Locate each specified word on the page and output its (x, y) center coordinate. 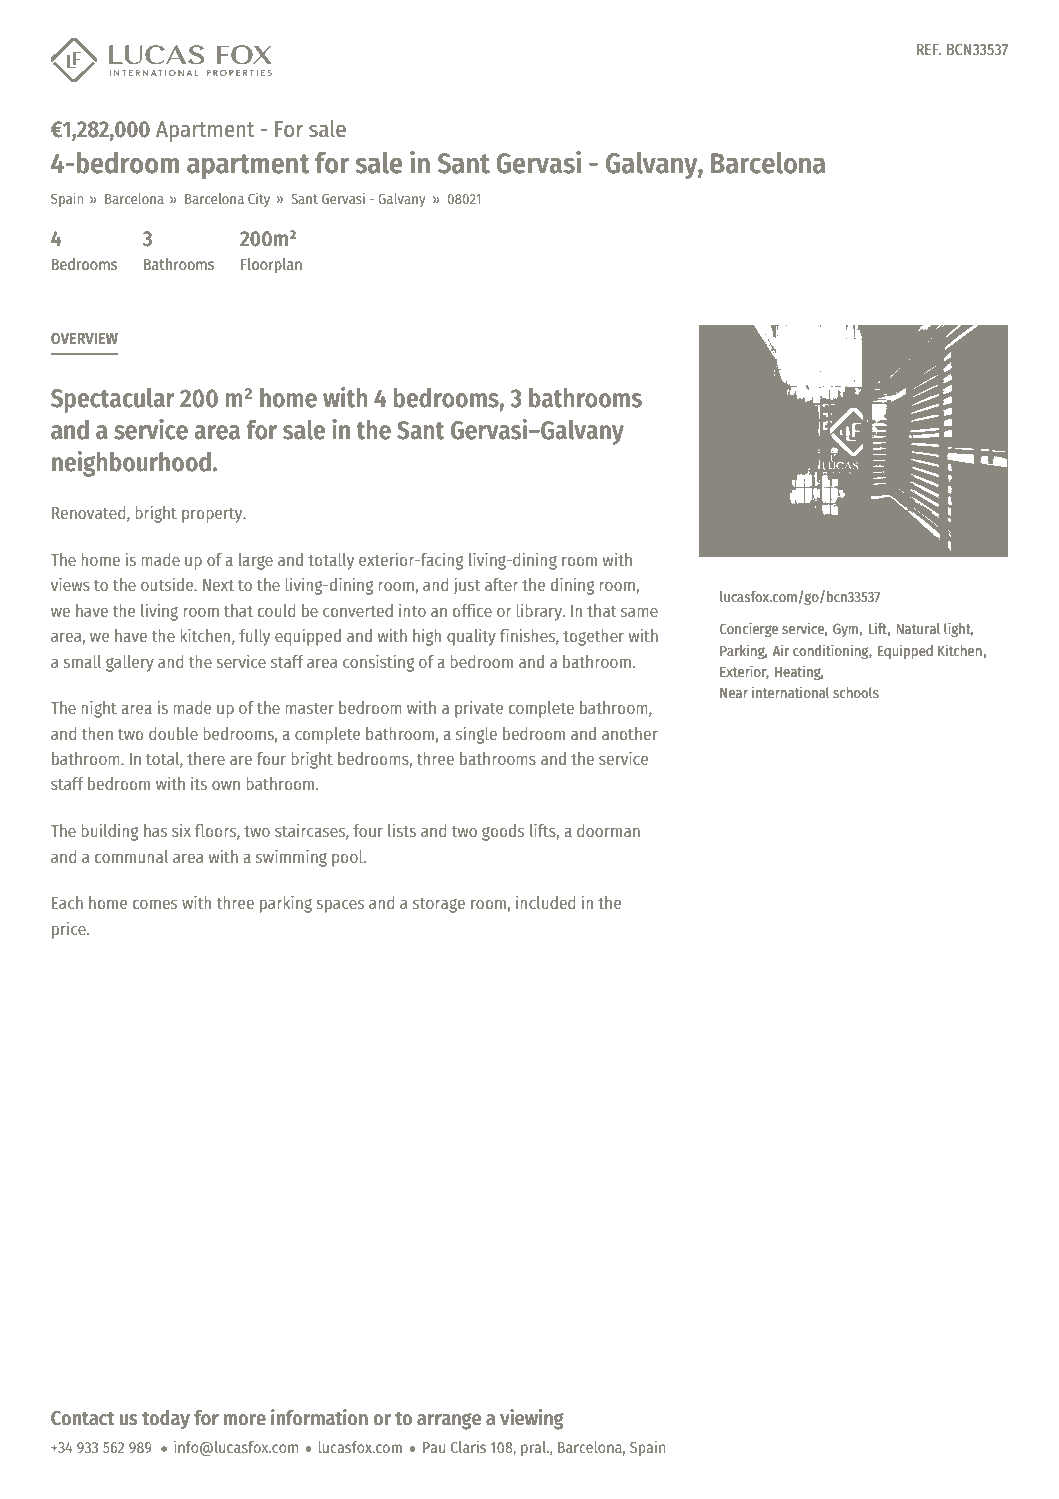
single (476, 735)
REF (929, 49)
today (166, 1419)
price (70, 930)
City (259, 200)
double (173, 733)
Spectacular (113, 400)
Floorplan (271, 266)
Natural (918, 628)
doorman (608, 830)
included (545, 902)
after (501, 584)
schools (856, 692)
